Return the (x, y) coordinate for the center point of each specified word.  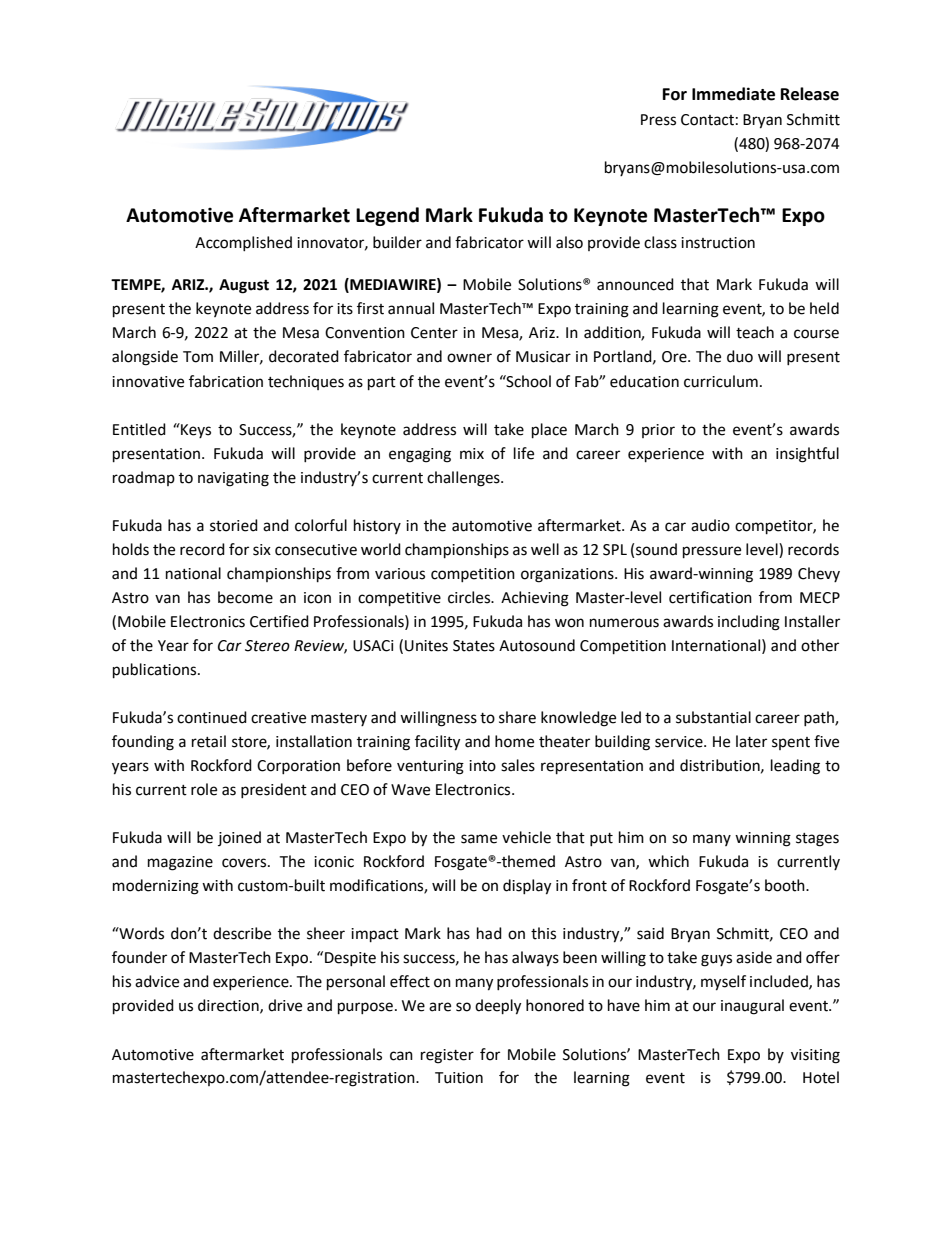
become (245, 597)
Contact (707, 120)
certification (710, 597)
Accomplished (243, 243)
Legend (387, 216)
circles (470, 597)
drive (285, 1005)
